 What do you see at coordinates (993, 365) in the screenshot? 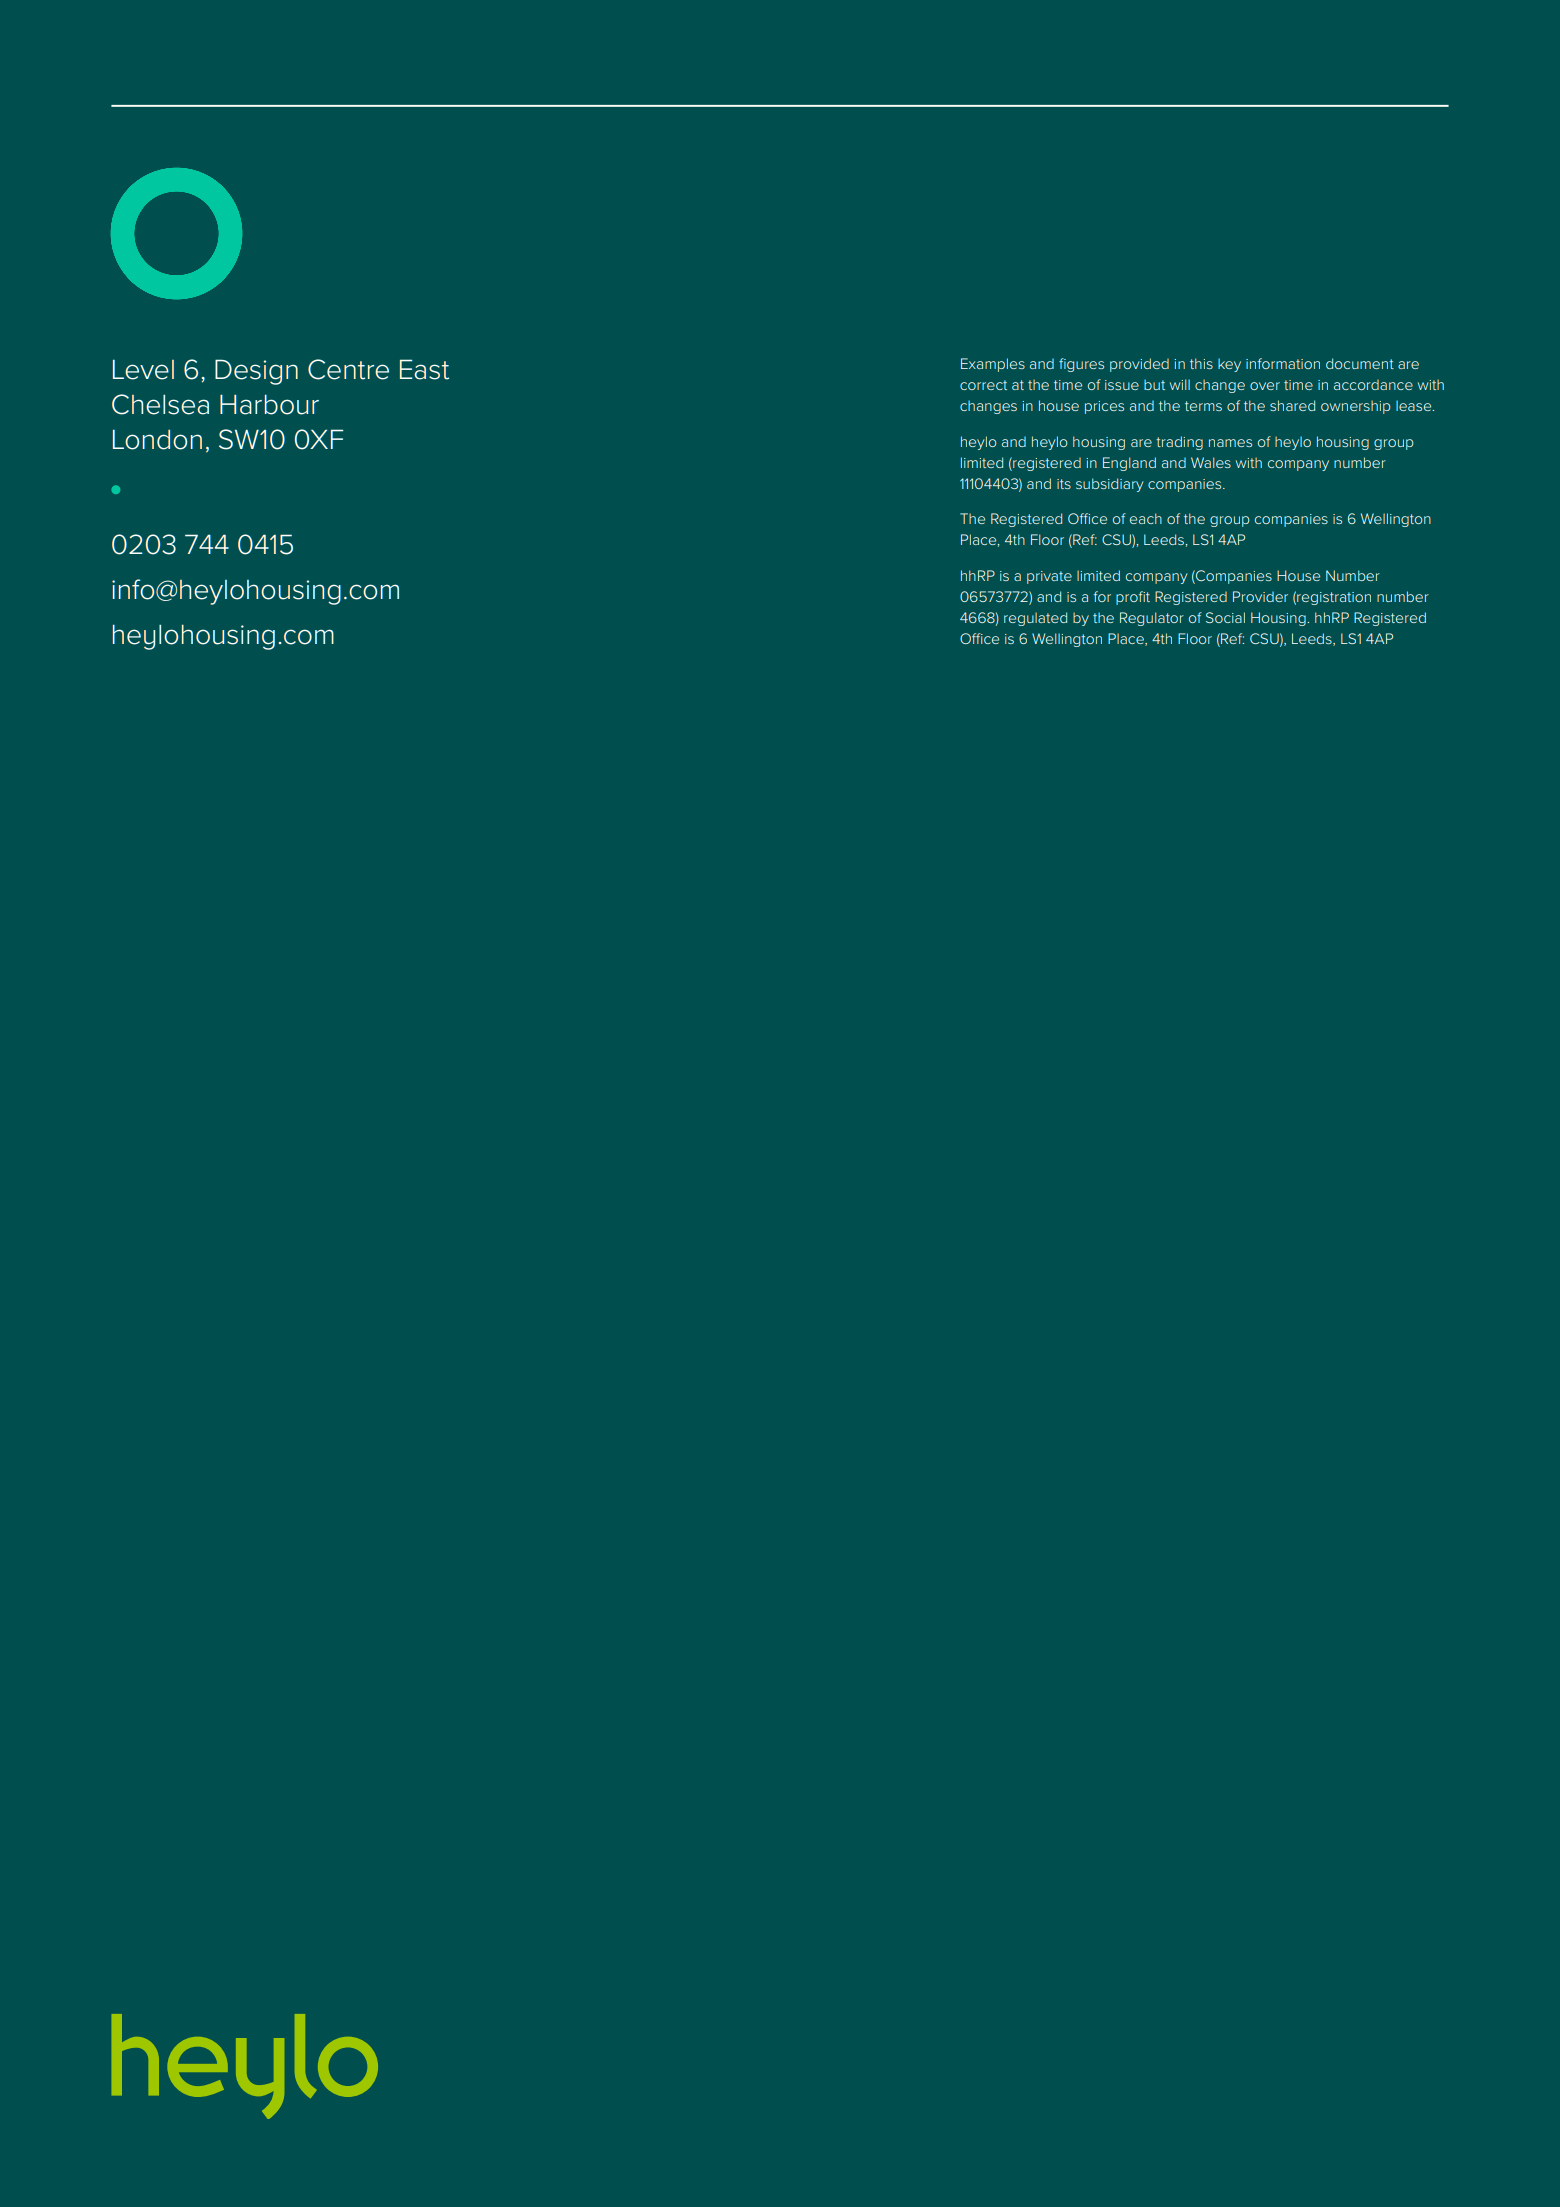
I see `Examples` at bounding box center [993, 365].
